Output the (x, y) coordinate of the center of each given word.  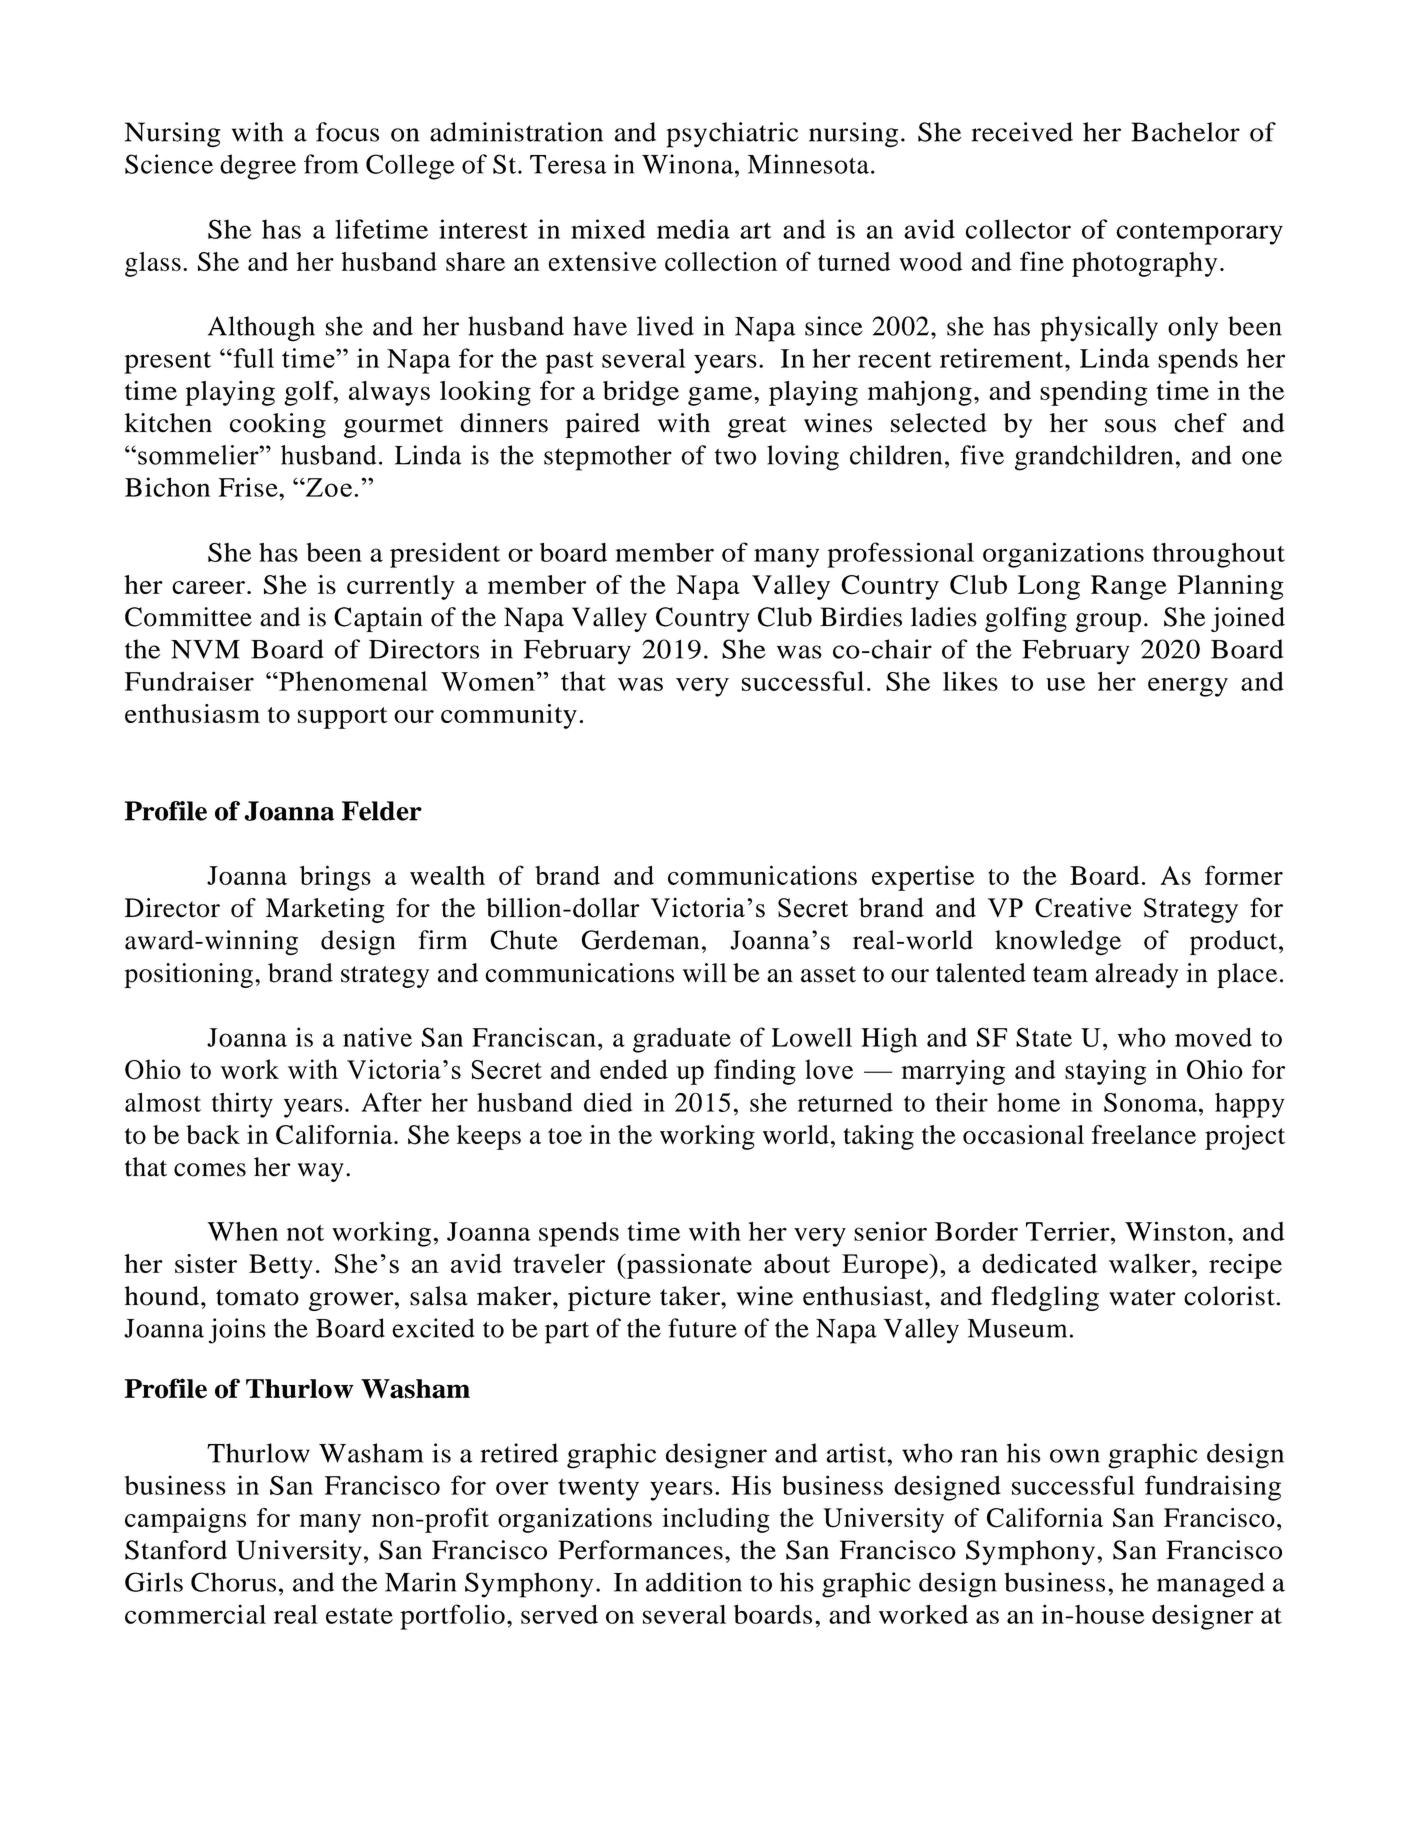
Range (1129, 587)
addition (694, 1582)
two (735, 456)
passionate (688, 1266)
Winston (1175, 1231)
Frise (249, 487)
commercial (195, 1614)
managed (1211, 1585)
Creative (1083, 907)
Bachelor (1185, 132)
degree (258, 167)
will (705, 972)
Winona (687, 164)
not (305, 1233)
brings (335, 878)
